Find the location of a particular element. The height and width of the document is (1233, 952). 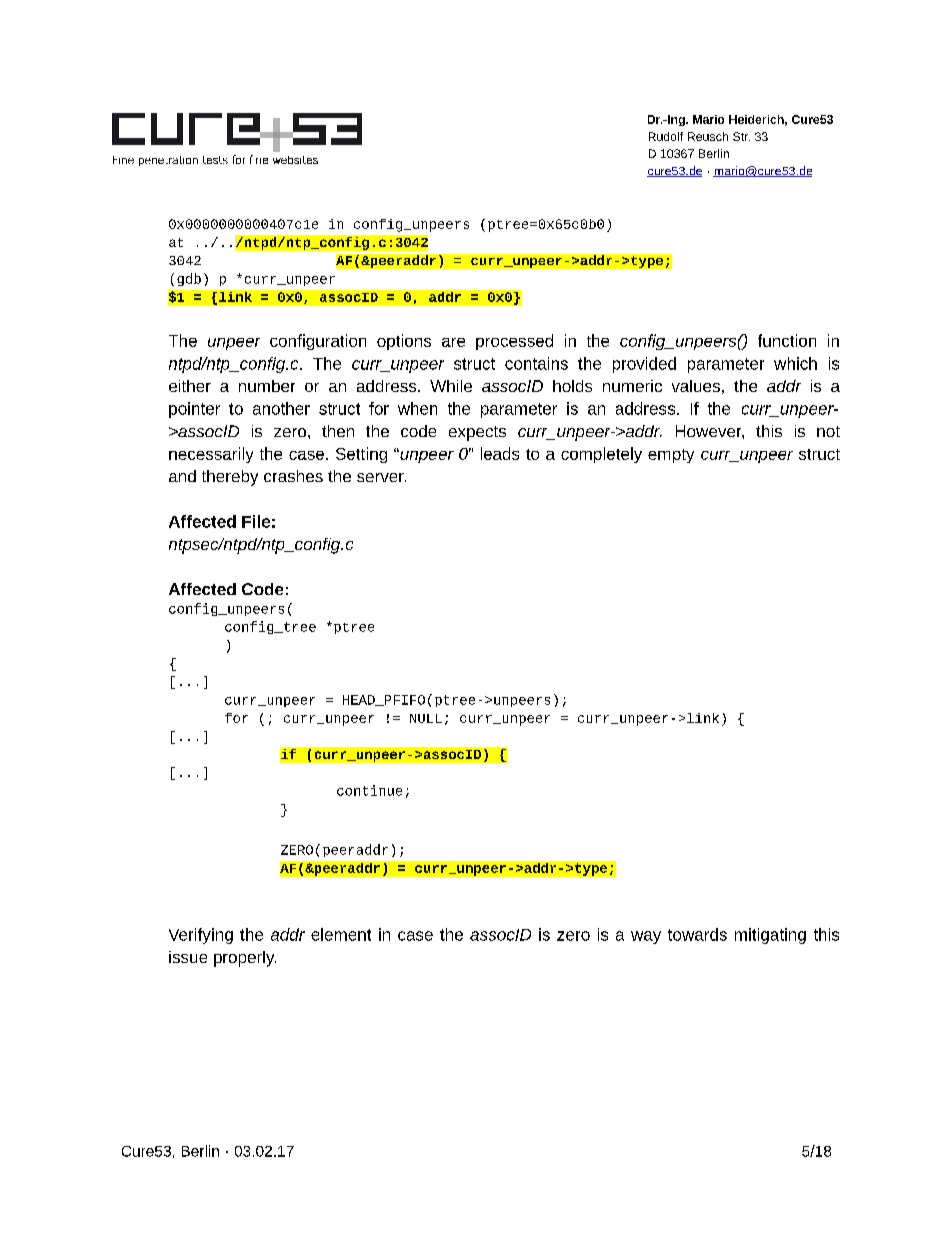

Rudolf is located at coordinates (666, 136).
